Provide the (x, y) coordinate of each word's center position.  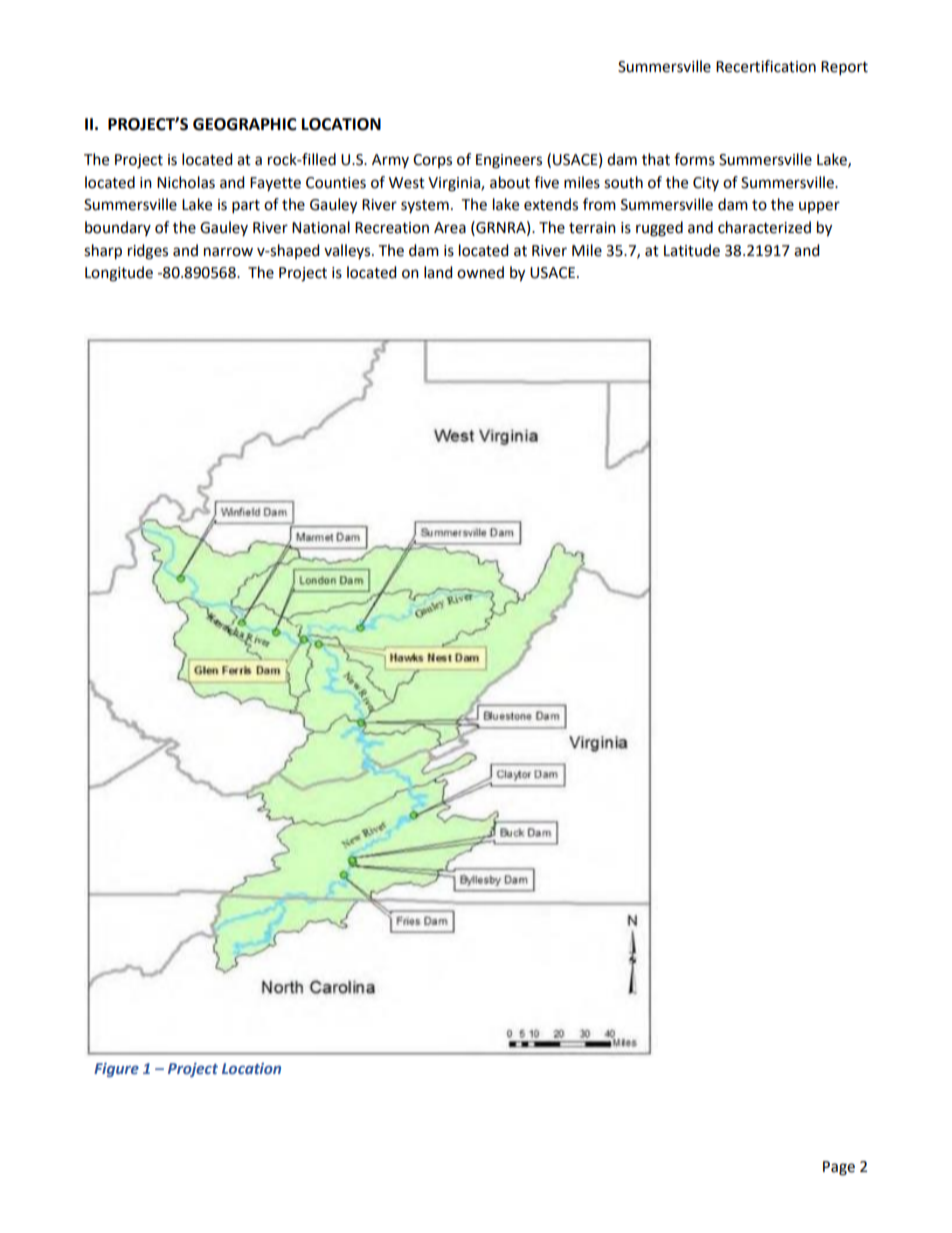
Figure (116, 1070)
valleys (348, 251)
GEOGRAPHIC (245, 124)
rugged (659, 229)
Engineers (509, 161)
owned (480, 272)
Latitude (692, 250)
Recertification (766, 66)
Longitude (119, 274)
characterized (764, 227)
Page (839, 1168)
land (438, 272)
